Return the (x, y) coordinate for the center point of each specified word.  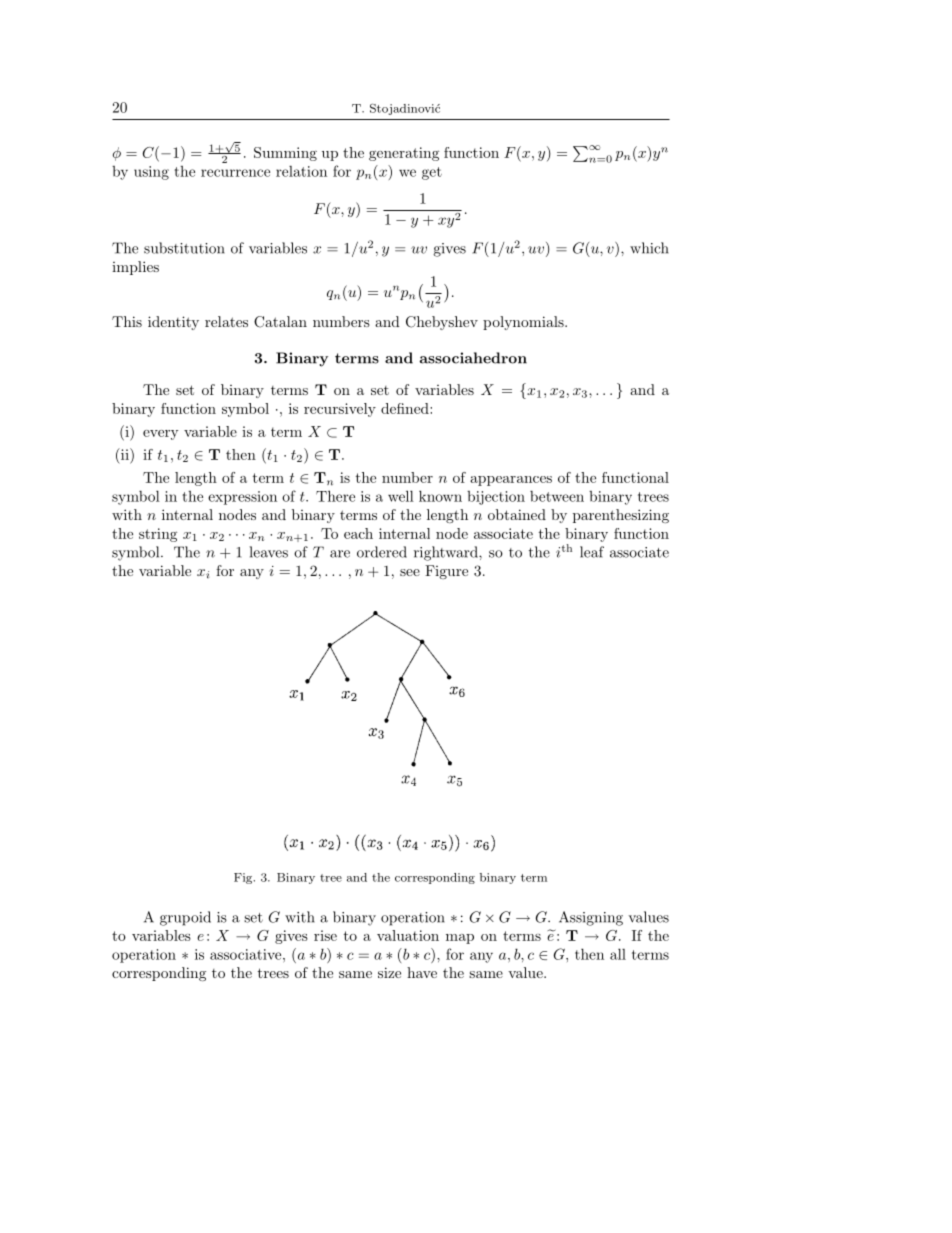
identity (173, 323)
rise (325, 935)
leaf (592, 552)
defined (406, 408)
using (151, 173)
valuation (408, 935)
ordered (382, 552)
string (158, 535)
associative (247, 954)
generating (404, 154)
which (649, 248)
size (389, 972)
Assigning (591, 918)
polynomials (524, 323)
